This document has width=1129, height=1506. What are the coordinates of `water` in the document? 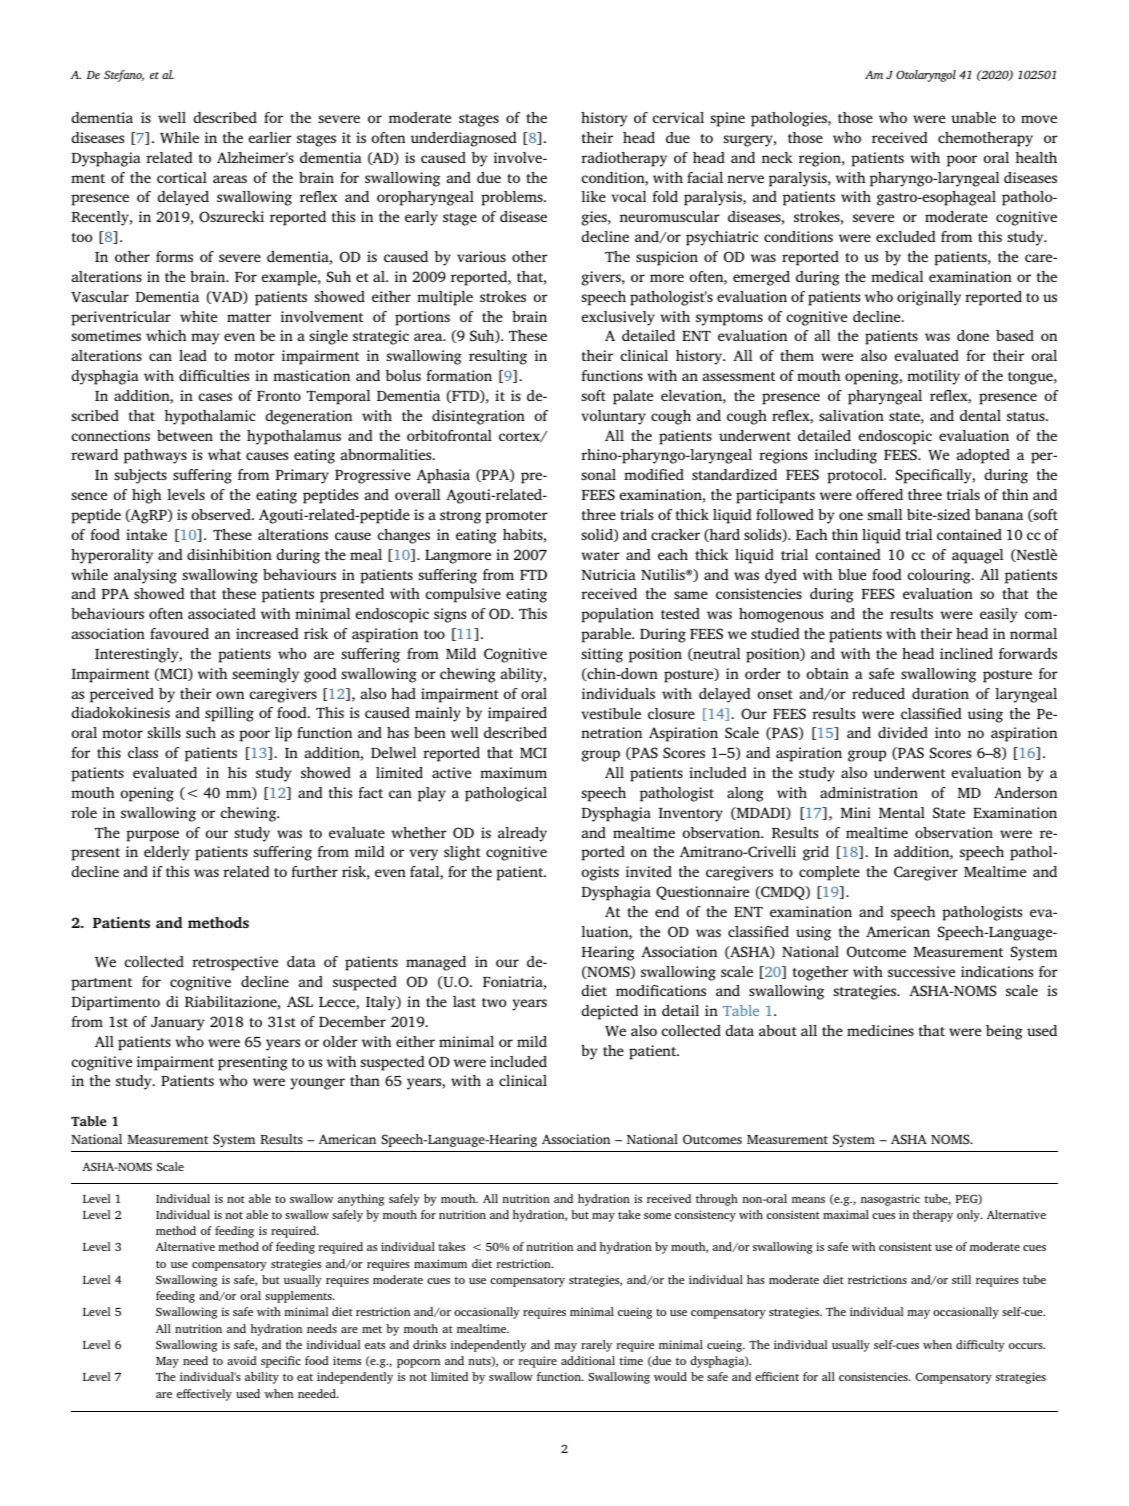 It's located at (600, 555).
